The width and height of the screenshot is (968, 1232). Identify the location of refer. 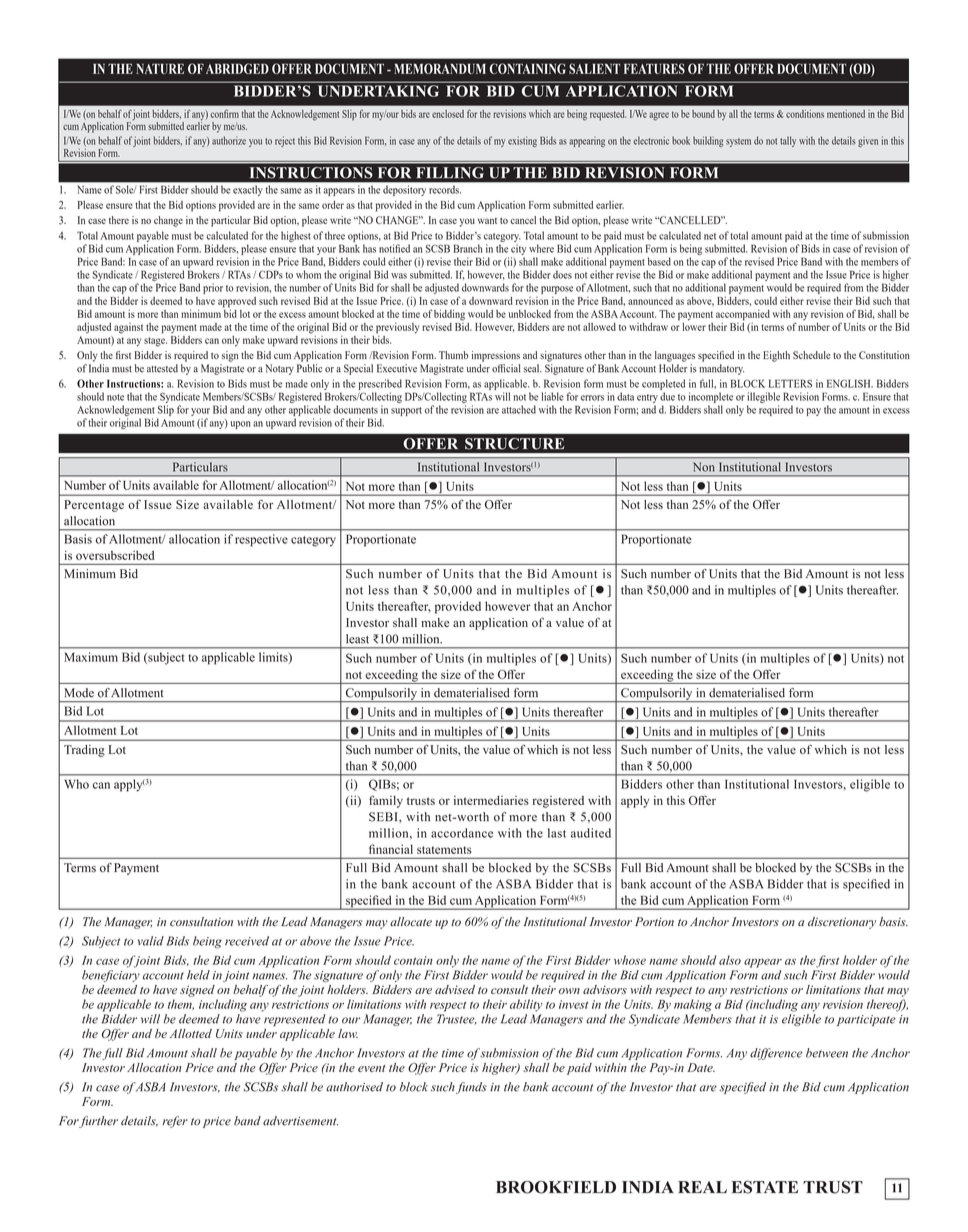
(175, 1122).
